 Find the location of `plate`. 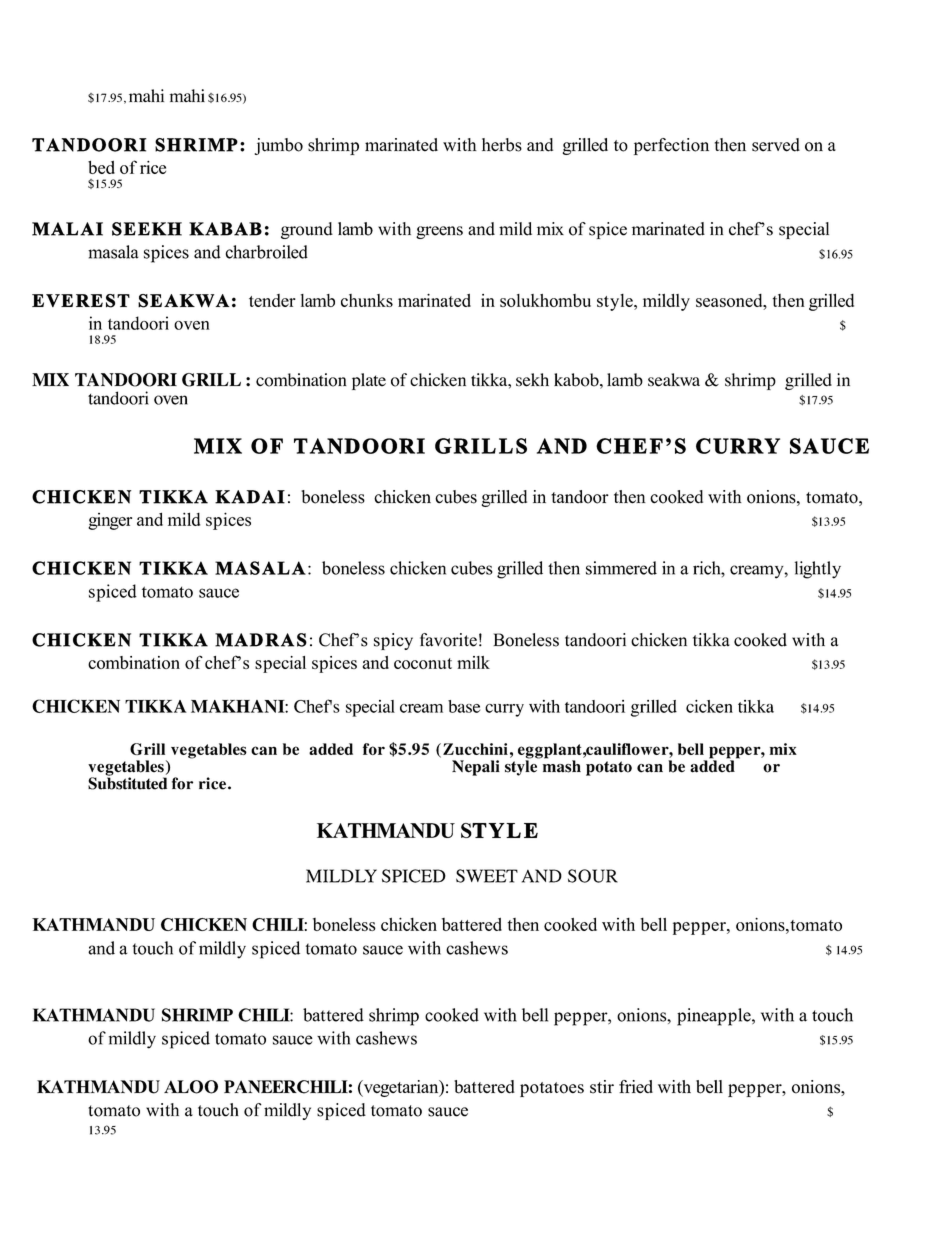

plate is located at coordinates (369, 381).
